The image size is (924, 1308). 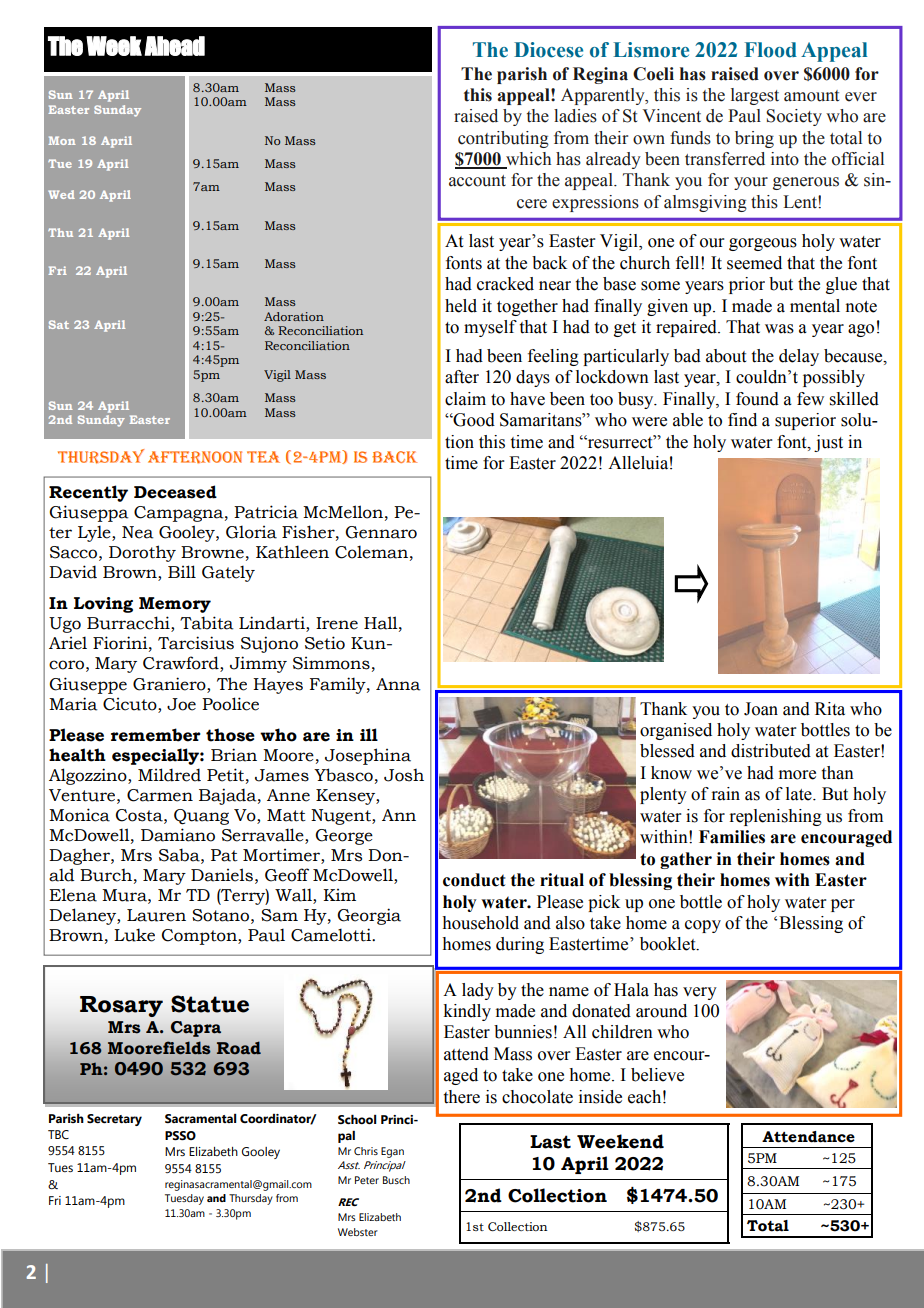 What do you see at coordinates (503, 139) in the screenshot?
I see `contributing` at bounding box center [503, 139].
